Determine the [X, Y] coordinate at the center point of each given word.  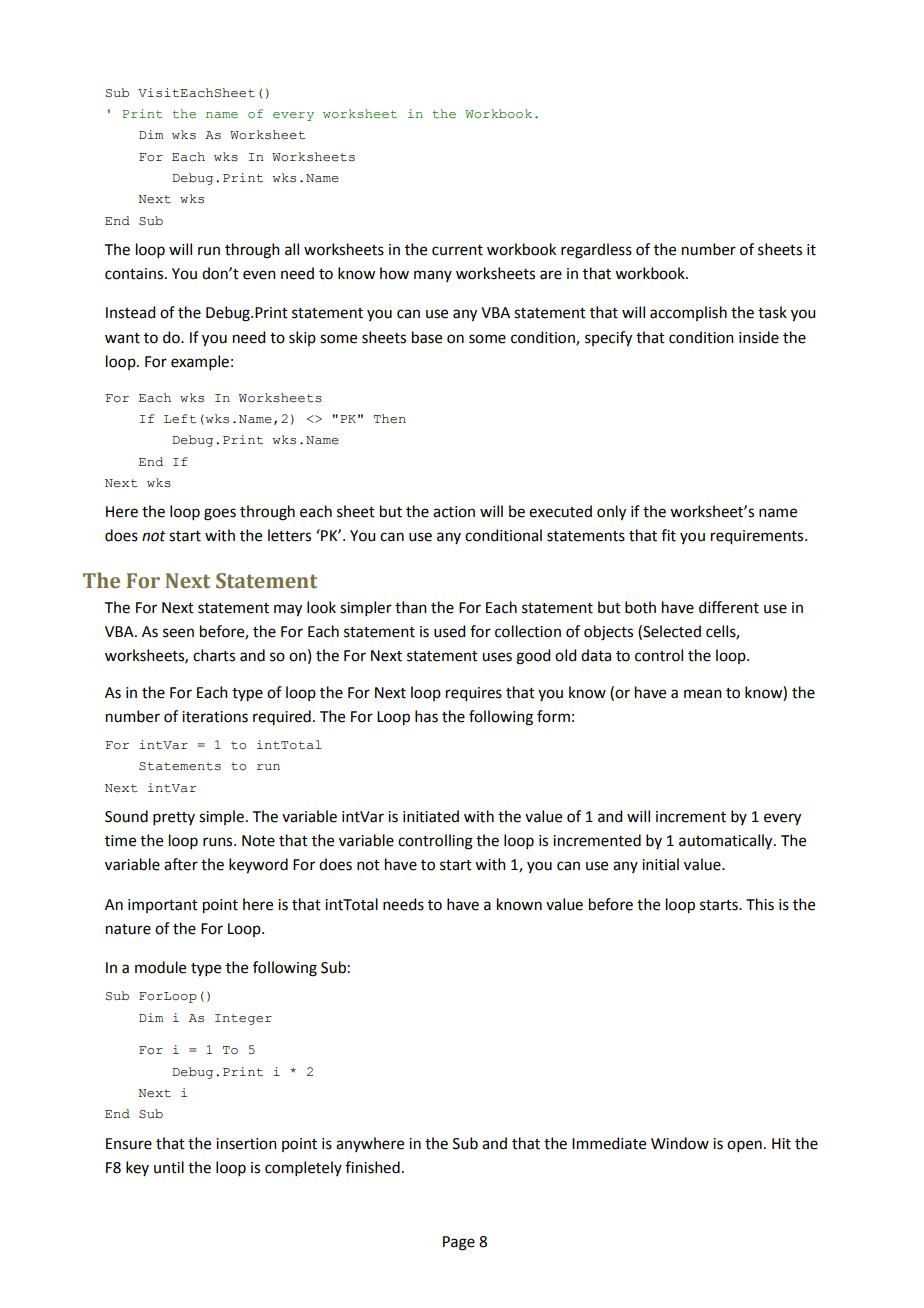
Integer [243, 1019]
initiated [431, 816]
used [449, 631]
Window [680, 1143]
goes [220, 514]
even [259, 275]
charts [214, 655]
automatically [727, 842]
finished [372, 1167]
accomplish [688, 313]
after [181, 864]
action [454, 512]
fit [668, 535]
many [433, 276]
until [169, 1167]
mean [703, 694]
